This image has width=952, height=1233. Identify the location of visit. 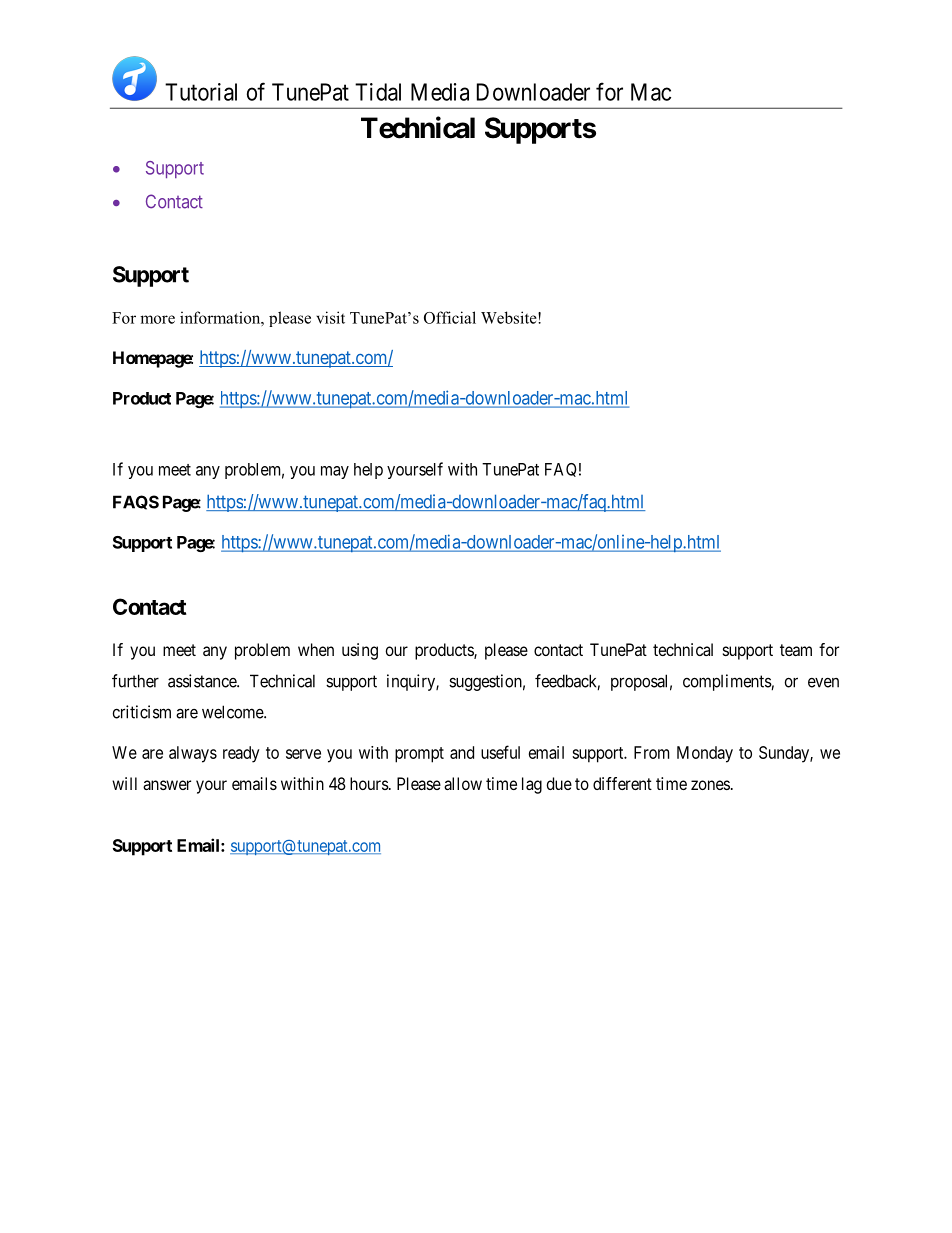
(330, 317).
